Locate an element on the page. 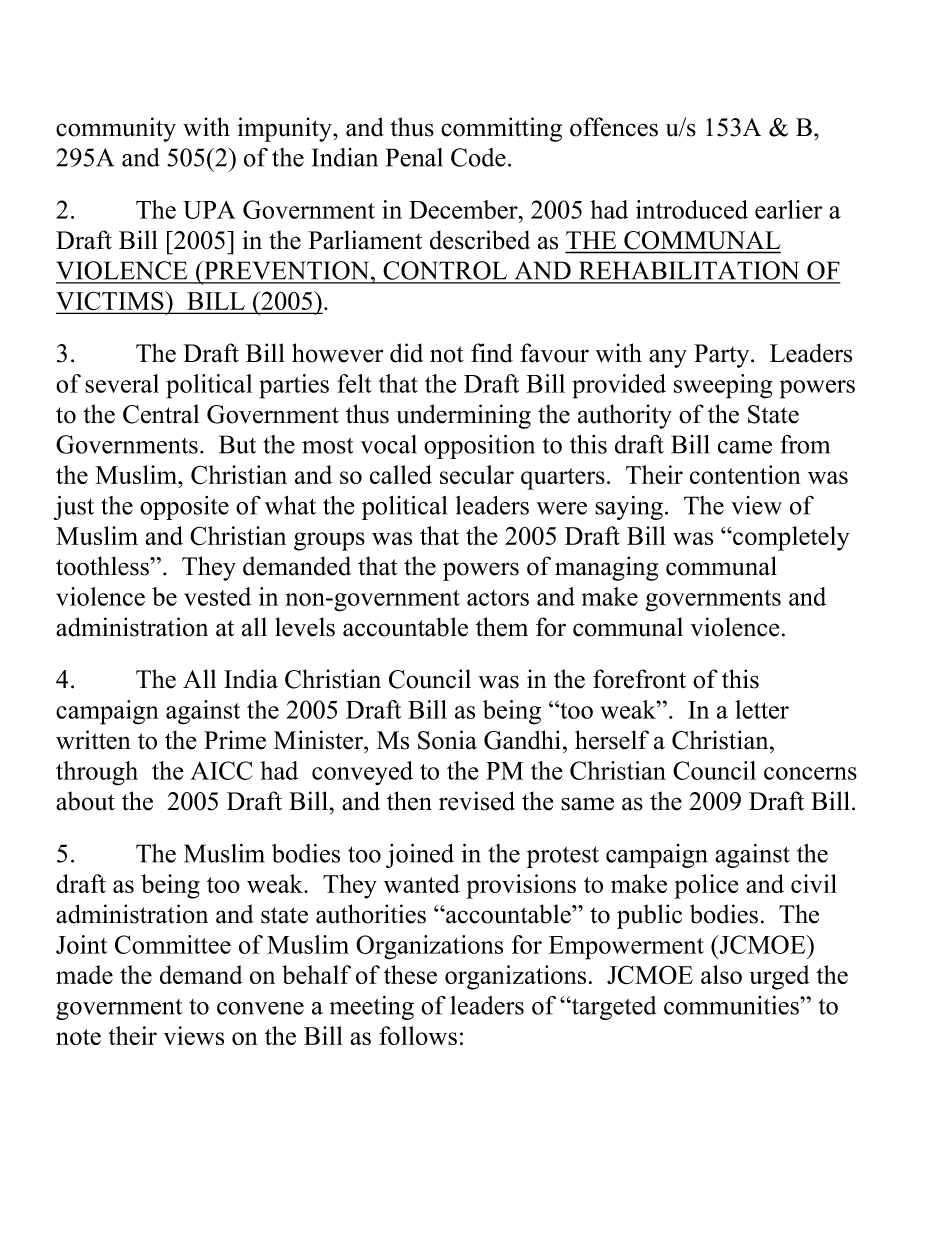 The height and width of the image is (1233, 952). Sonia is located at coordinates (447, 740).
